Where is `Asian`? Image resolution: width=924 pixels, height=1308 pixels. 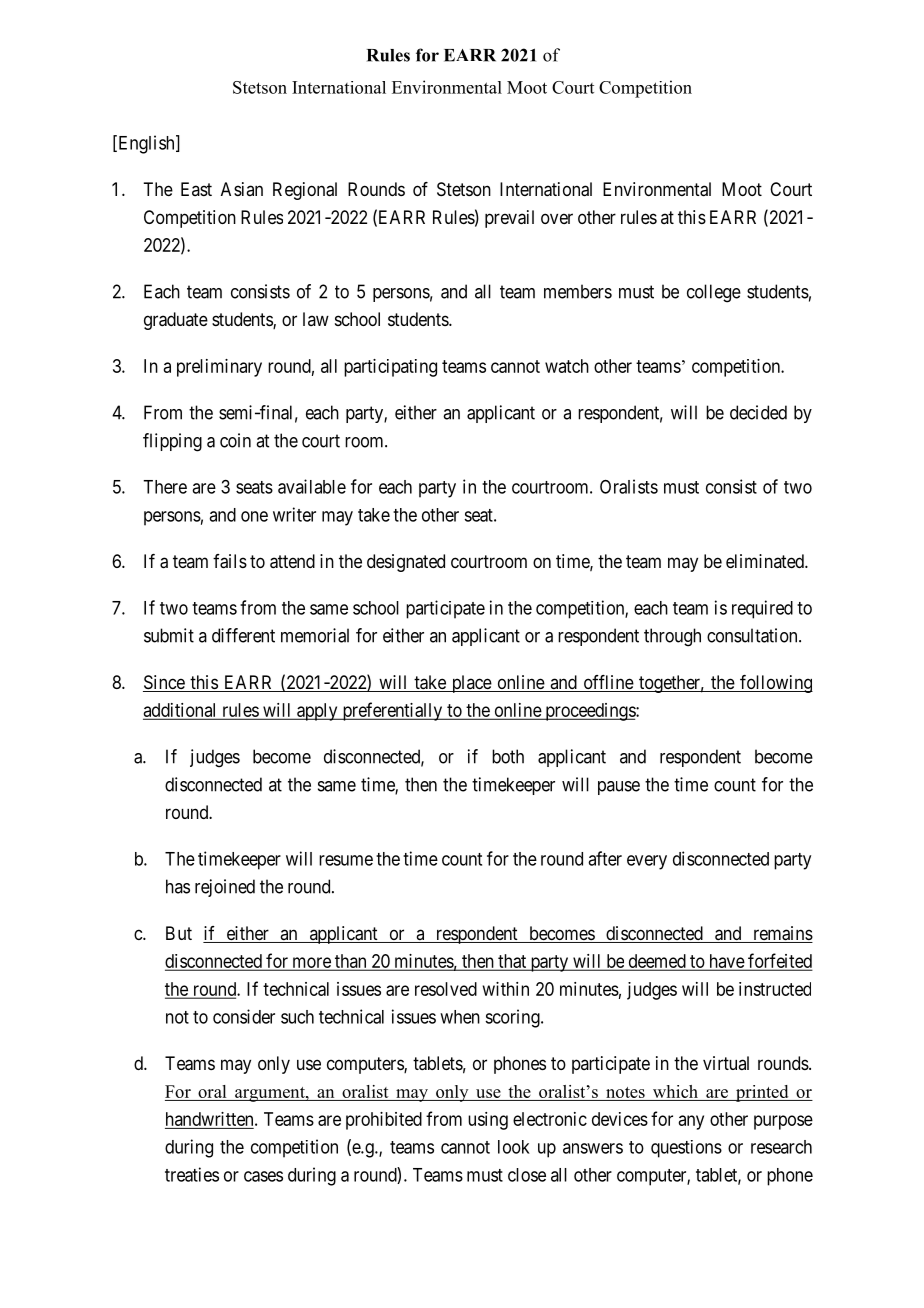
Asian is located at coordinates (242, 189).
